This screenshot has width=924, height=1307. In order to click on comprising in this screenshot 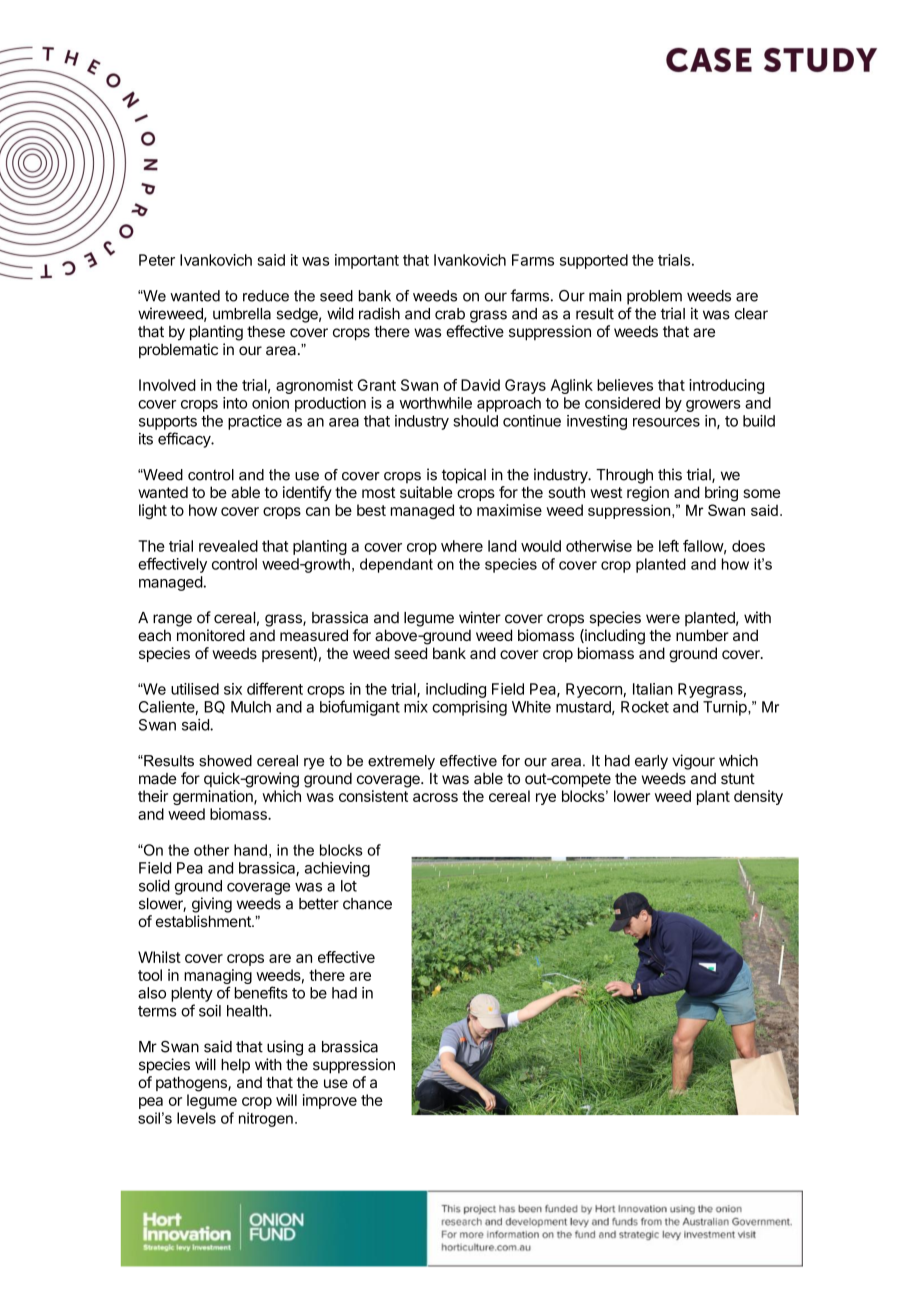, I will do `click(469, 708)`.
